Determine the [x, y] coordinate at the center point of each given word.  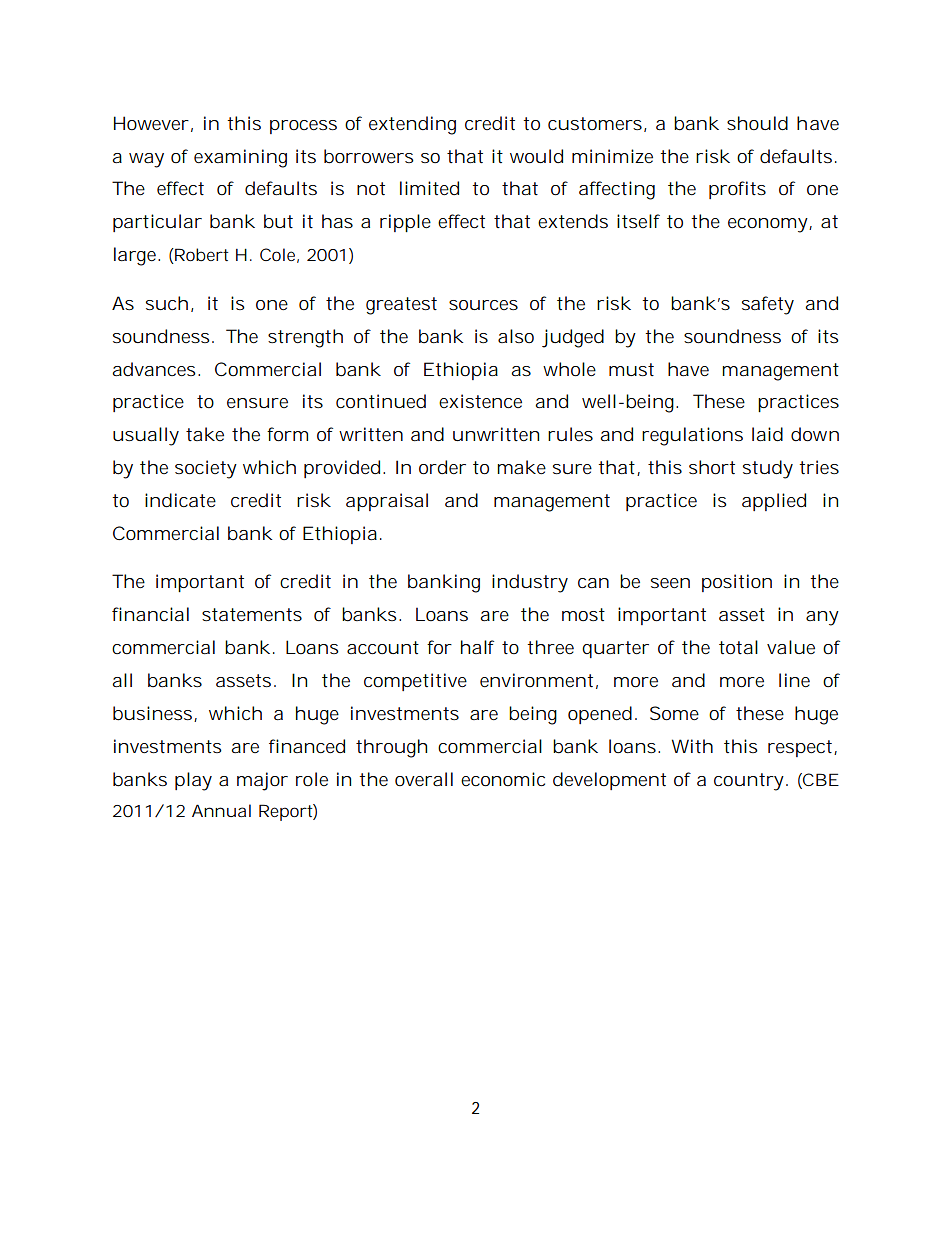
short [712, 467]
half [477, 647]
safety [768, 305]
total [738, 647]
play [193, 781]
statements [252, 614]
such [167, 303]
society [206, 469]
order [442, 467]
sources [483, 305]
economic [503, 779]
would [536, 156]
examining [240, 158]
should [757, 123]
